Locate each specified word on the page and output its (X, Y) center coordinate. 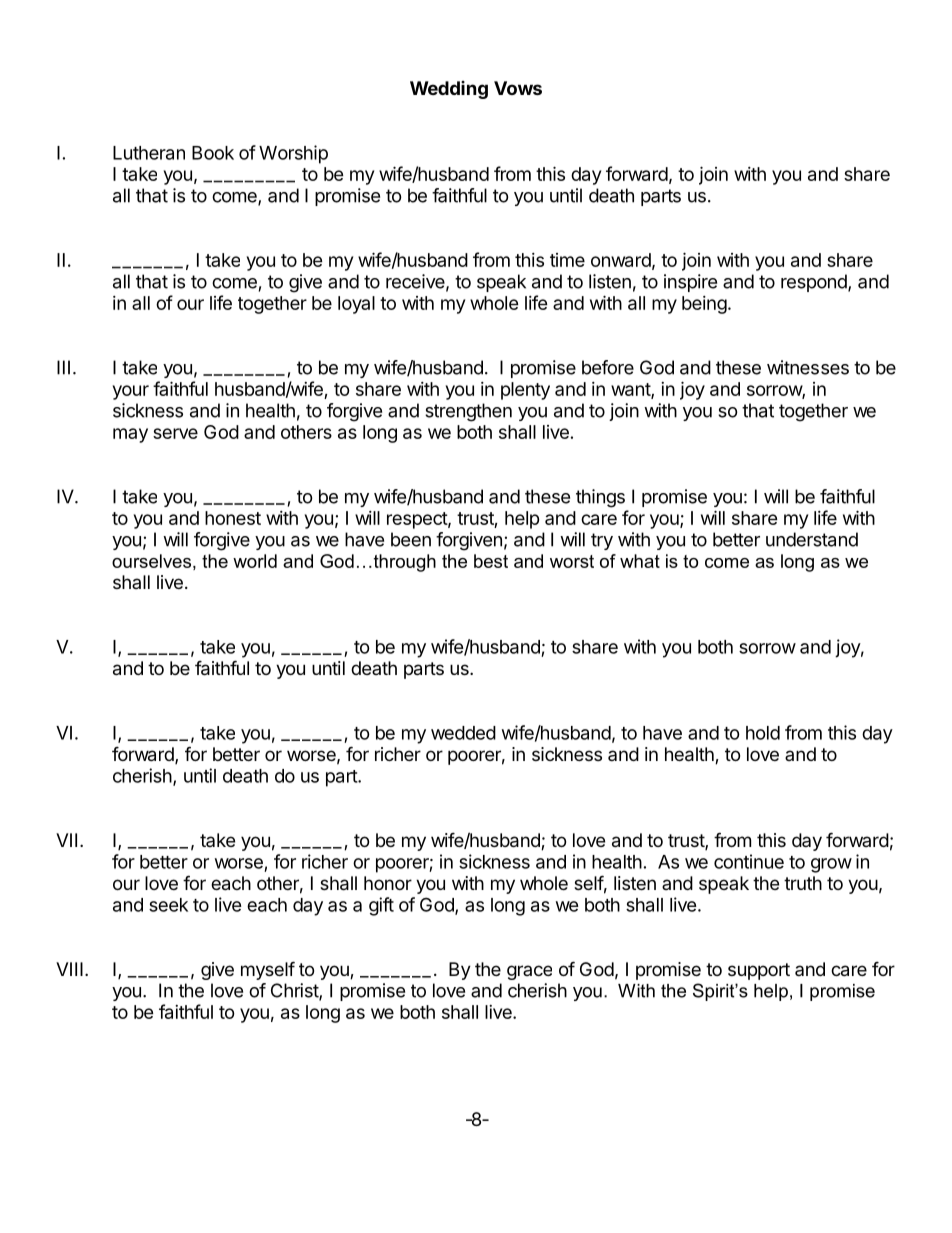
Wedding (449, 90)
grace (529, 972)
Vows (518, 88)
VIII (69, 969)
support (759, 971)
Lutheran (149, 153)
